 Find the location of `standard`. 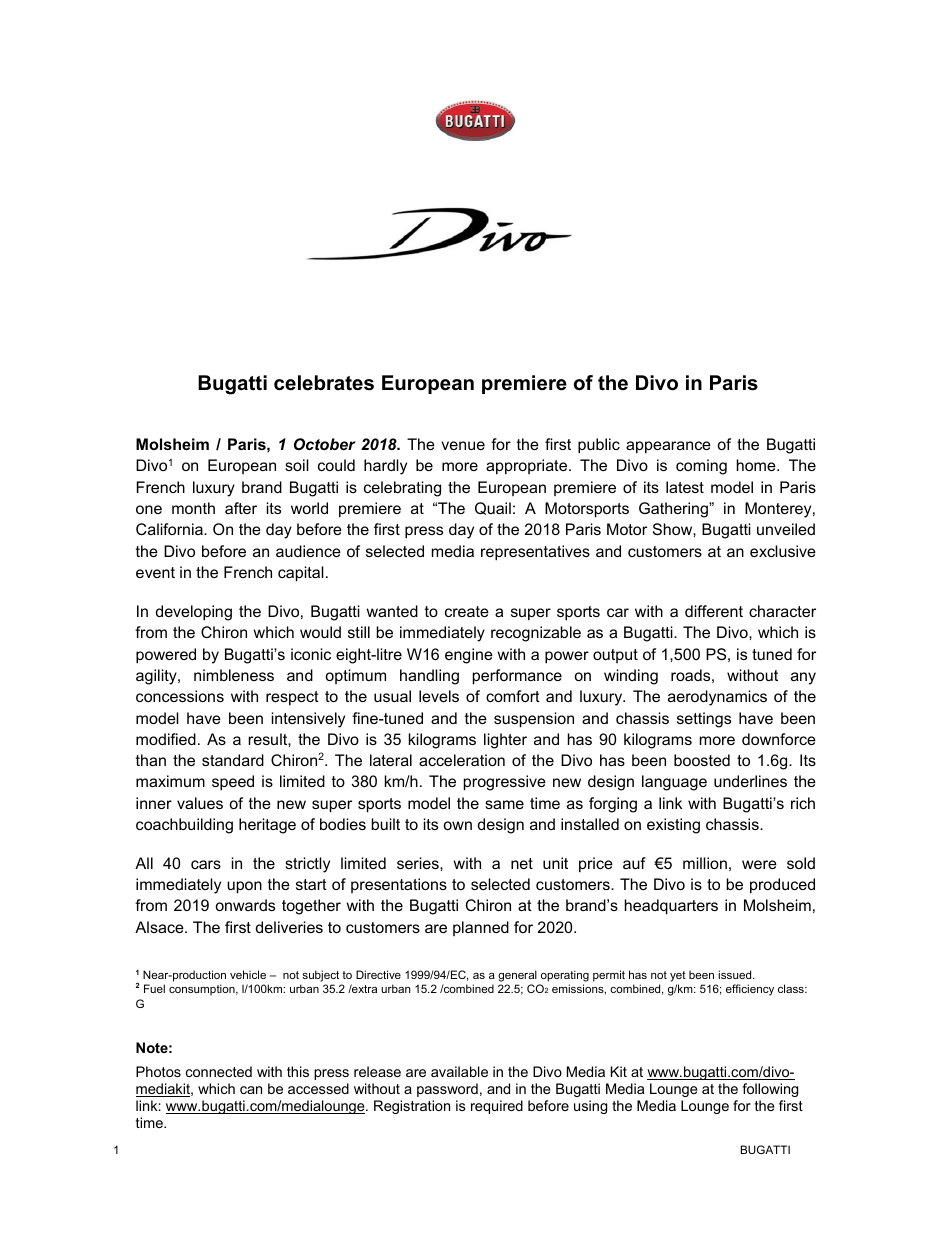

standard is located at coordinates (233, 760).
